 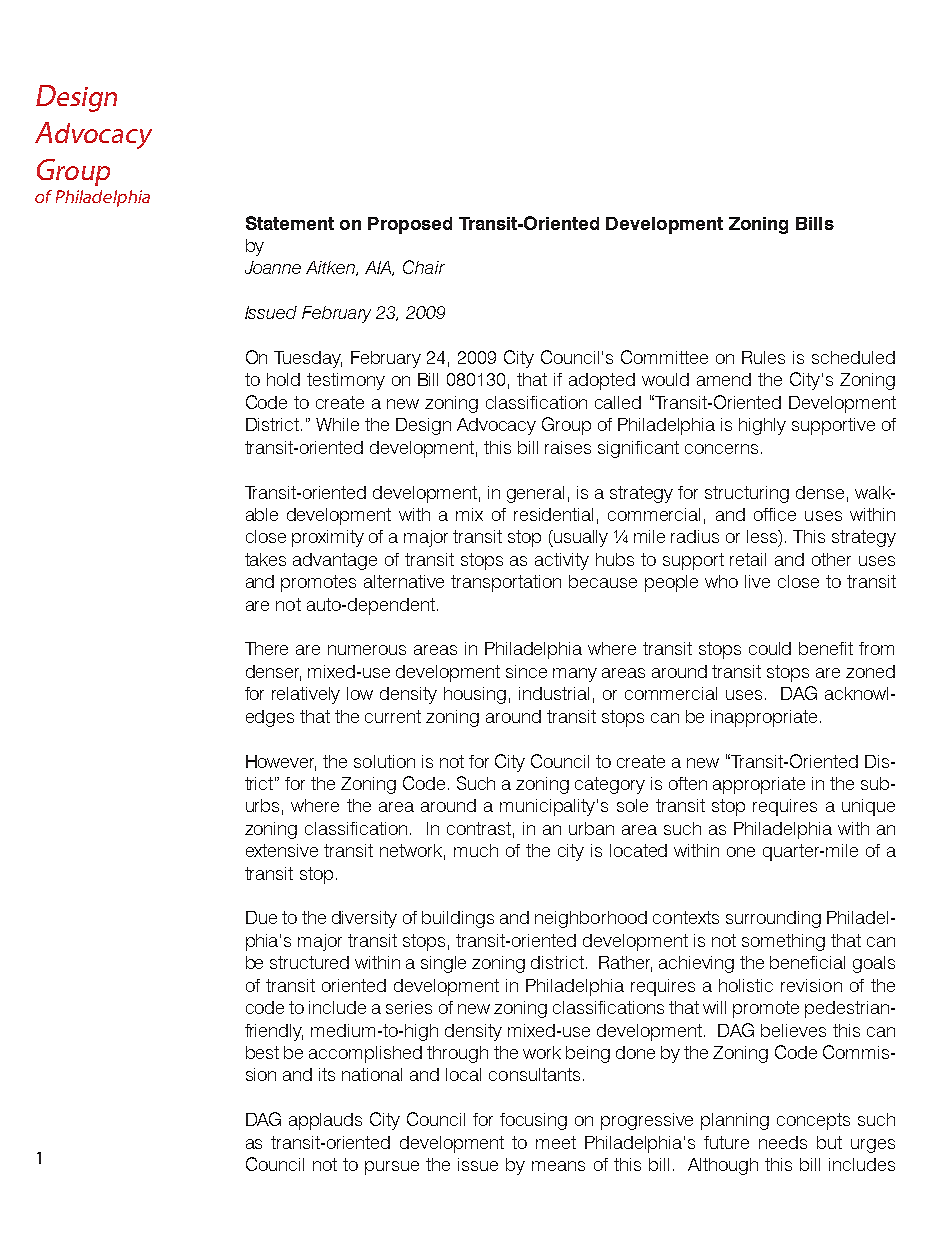 What do you see at coordinates (556, 1142) in the screenshot?
I see `meet` at bounding box center [556, 1142].
